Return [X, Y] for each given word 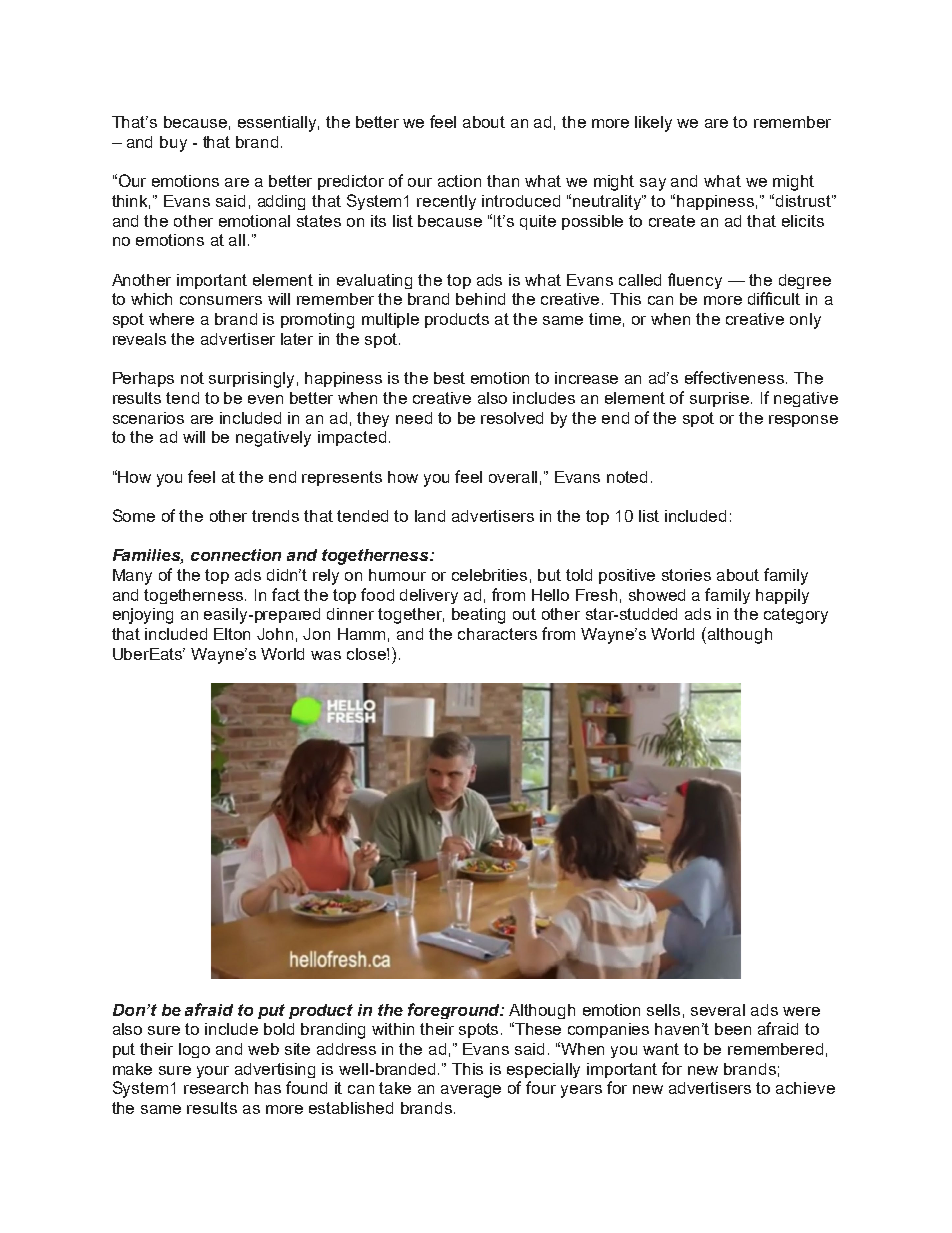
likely [653, 124]
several [718, 1010]
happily [782, 596]
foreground [455, 1011]
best [449, 378]
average [471, 1091]
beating [478, 616]
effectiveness [734, 377]
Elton [232, 634]
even [265, 399]
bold [279, 1029]
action [459, 181]
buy [173, 144]
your [213, 1072]
